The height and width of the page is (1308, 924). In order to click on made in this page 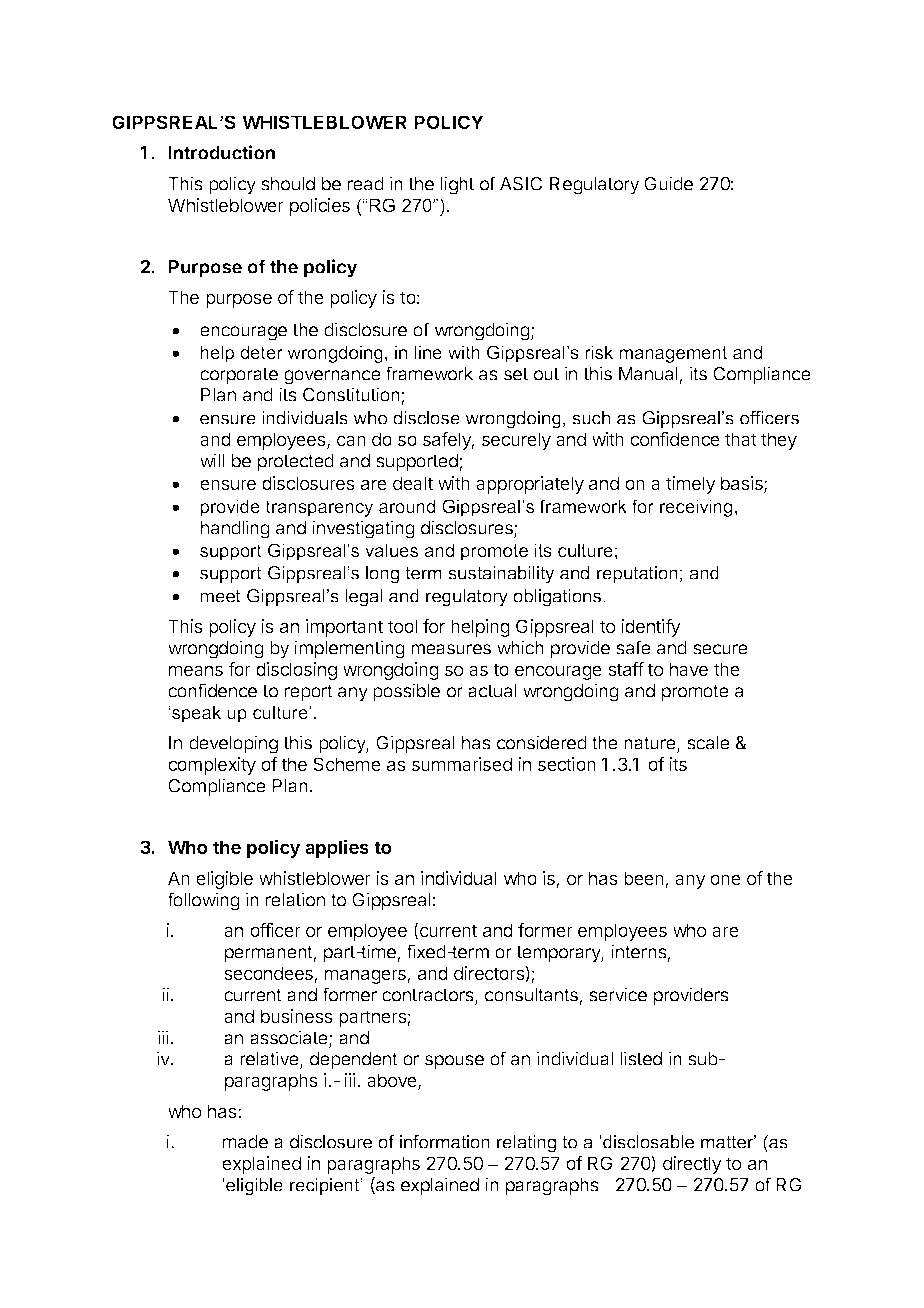, I will do `click(245, 1142)`.
